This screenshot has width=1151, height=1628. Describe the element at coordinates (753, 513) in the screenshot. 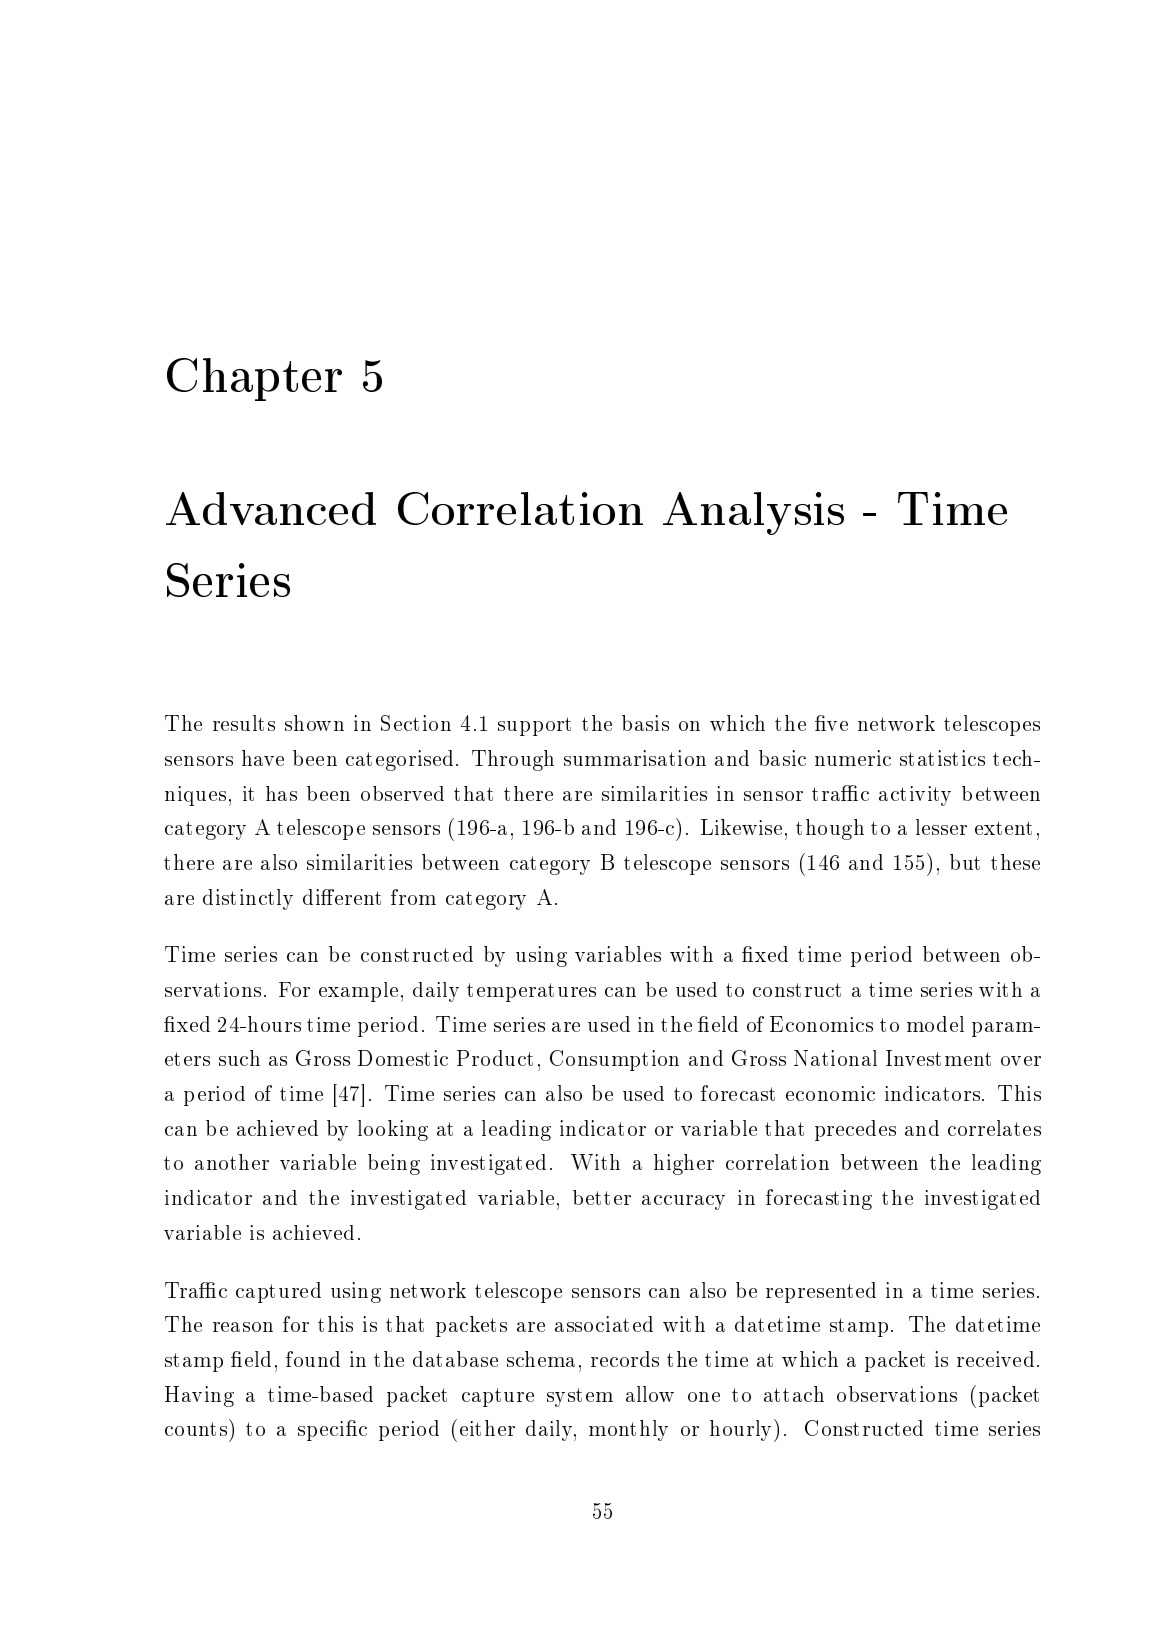

I see `Analysis` at that location.
